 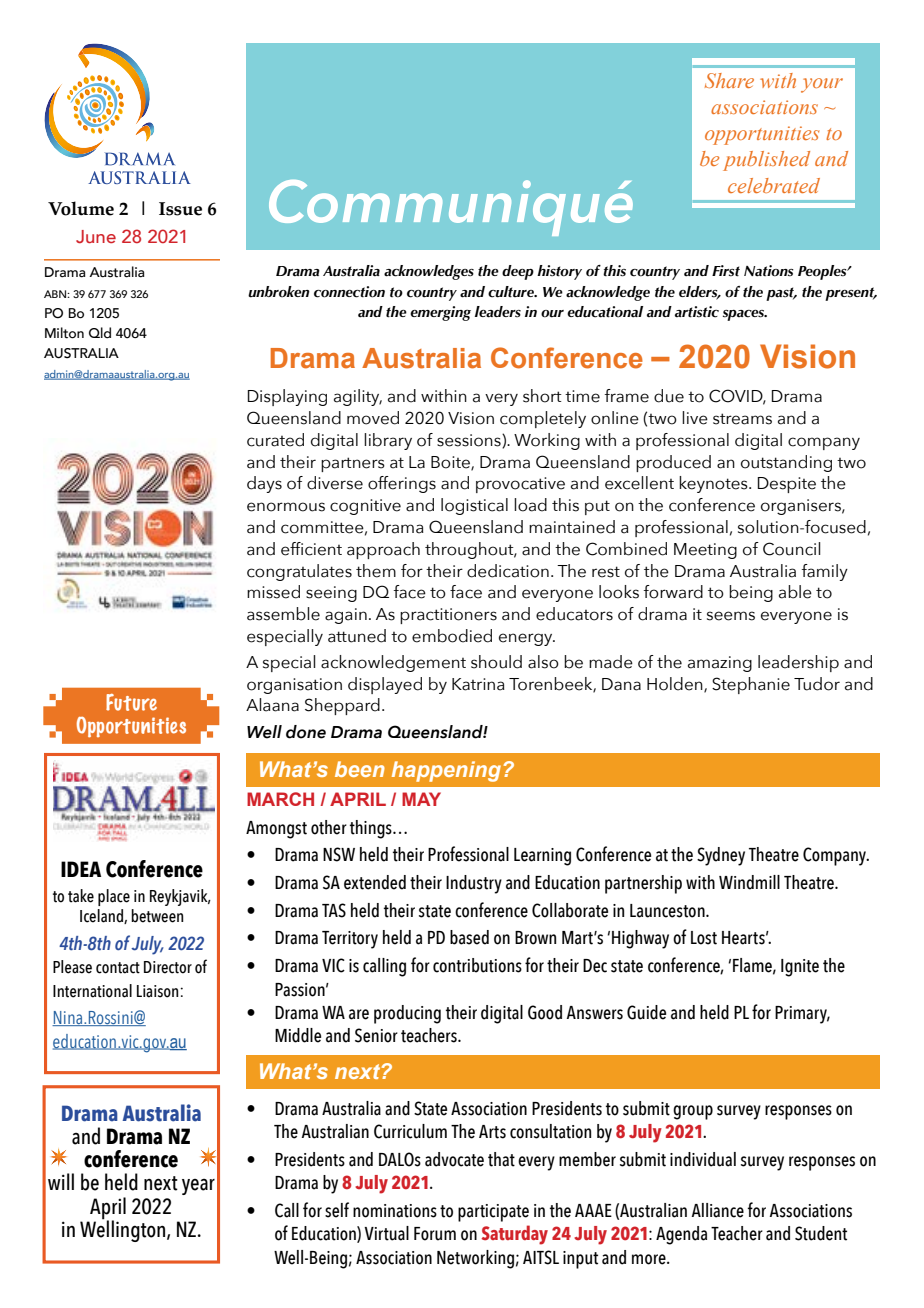 I want to click on deep, so click(x=518, y=272).
